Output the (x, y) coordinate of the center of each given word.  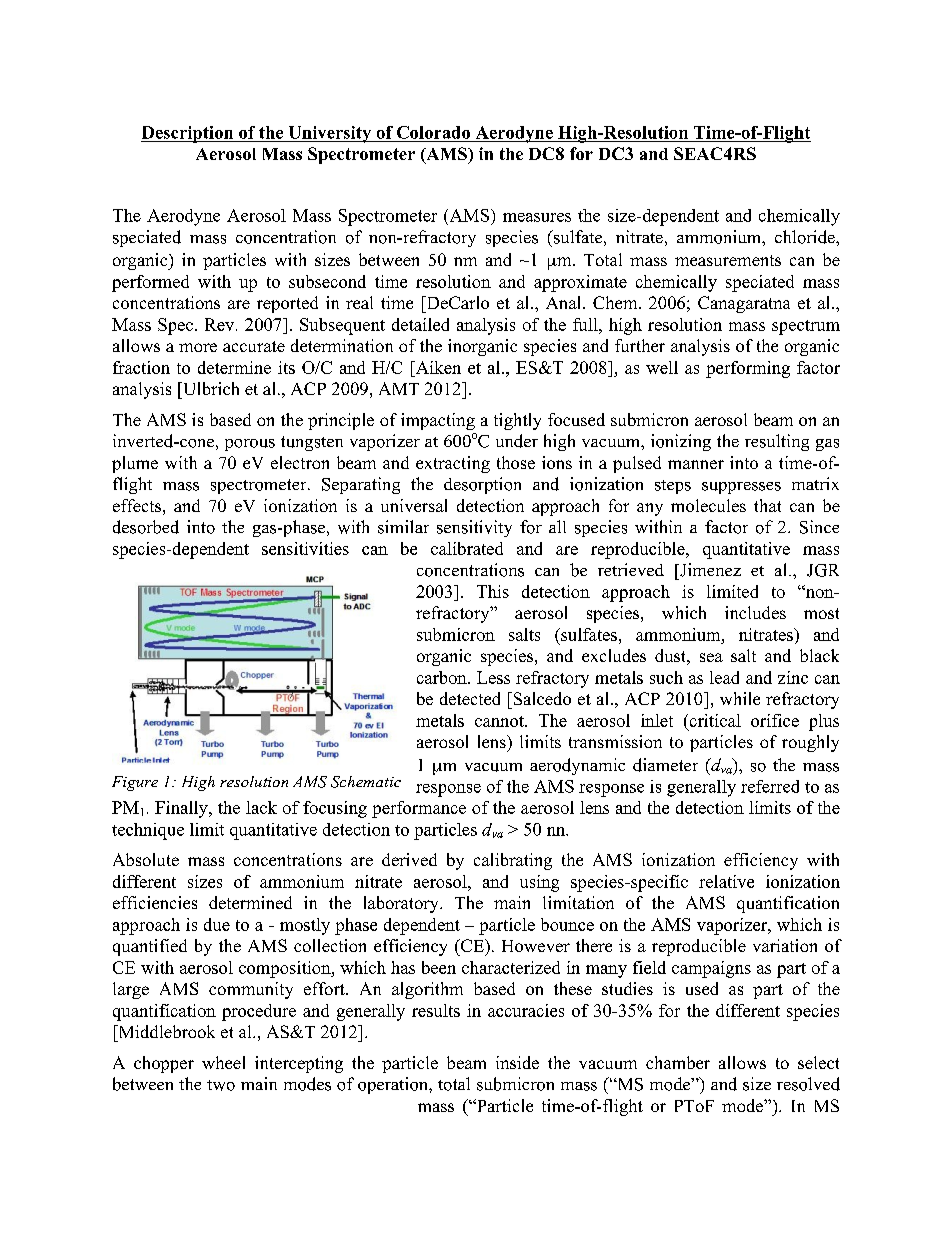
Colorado (433, 132)
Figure (135, 783)
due (217, 924)
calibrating (513, 861)
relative (726, 881)
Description (188, 134)
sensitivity (474, 528)
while (740, 698)
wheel (223, 1062)
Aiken (437, 367)
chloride (806, 237)
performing (748, 369)
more (198, 347)
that (767, 505)
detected (470, 698)
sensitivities (305, 548)
